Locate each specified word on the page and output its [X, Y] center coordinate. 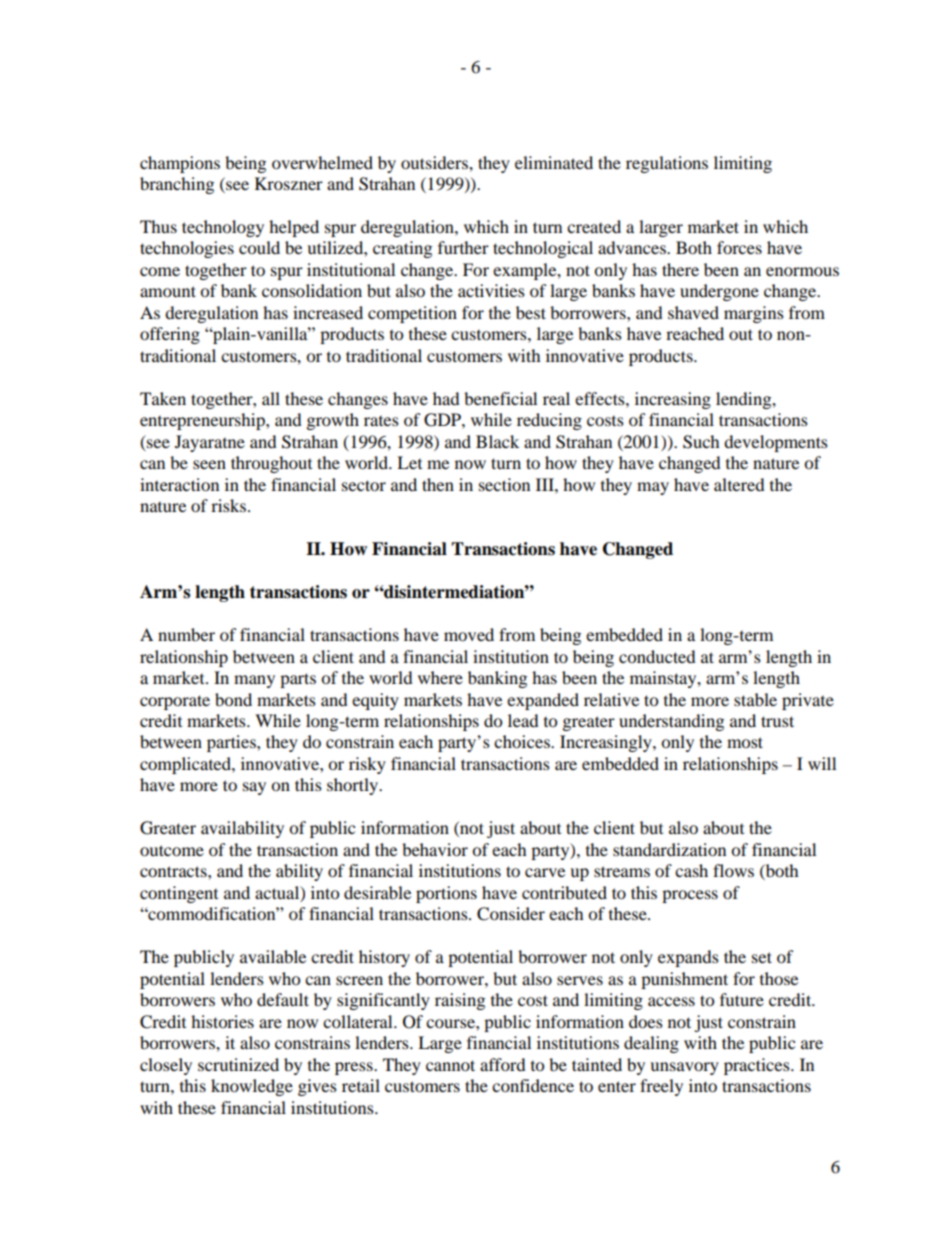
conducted [657, 656]
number [186, 634]
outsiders [435, 162]
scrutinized [238, 1064]
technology [223, 228]
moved [469, 634]
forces [739, 247]
